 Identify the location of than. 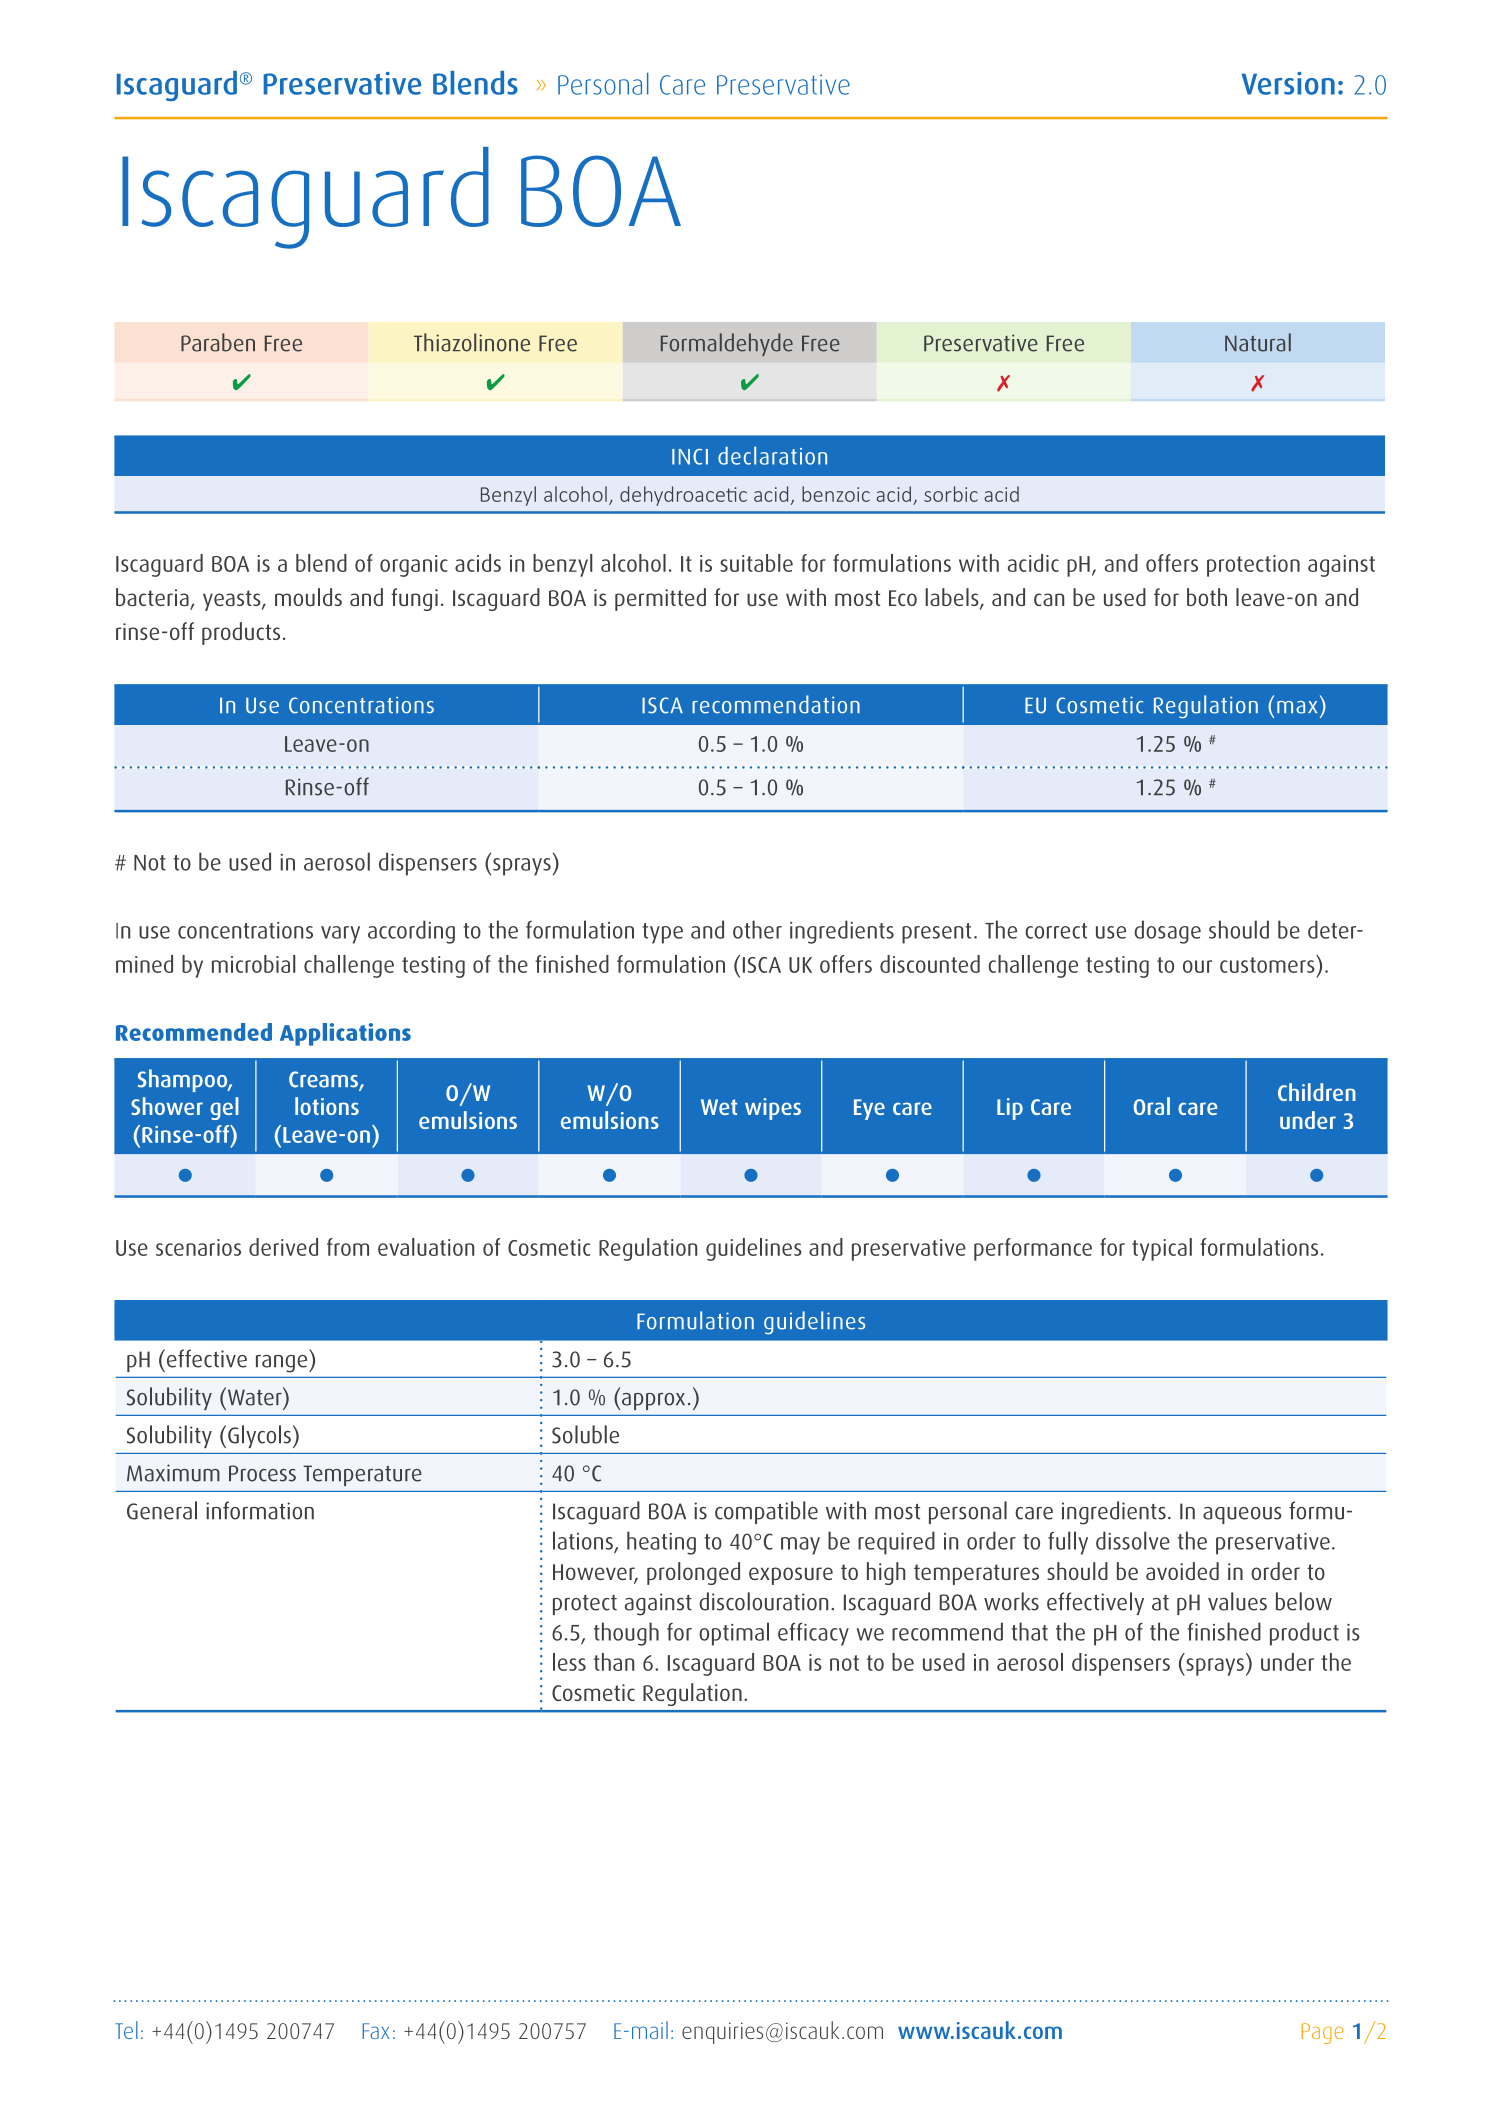
(614, 1662).
